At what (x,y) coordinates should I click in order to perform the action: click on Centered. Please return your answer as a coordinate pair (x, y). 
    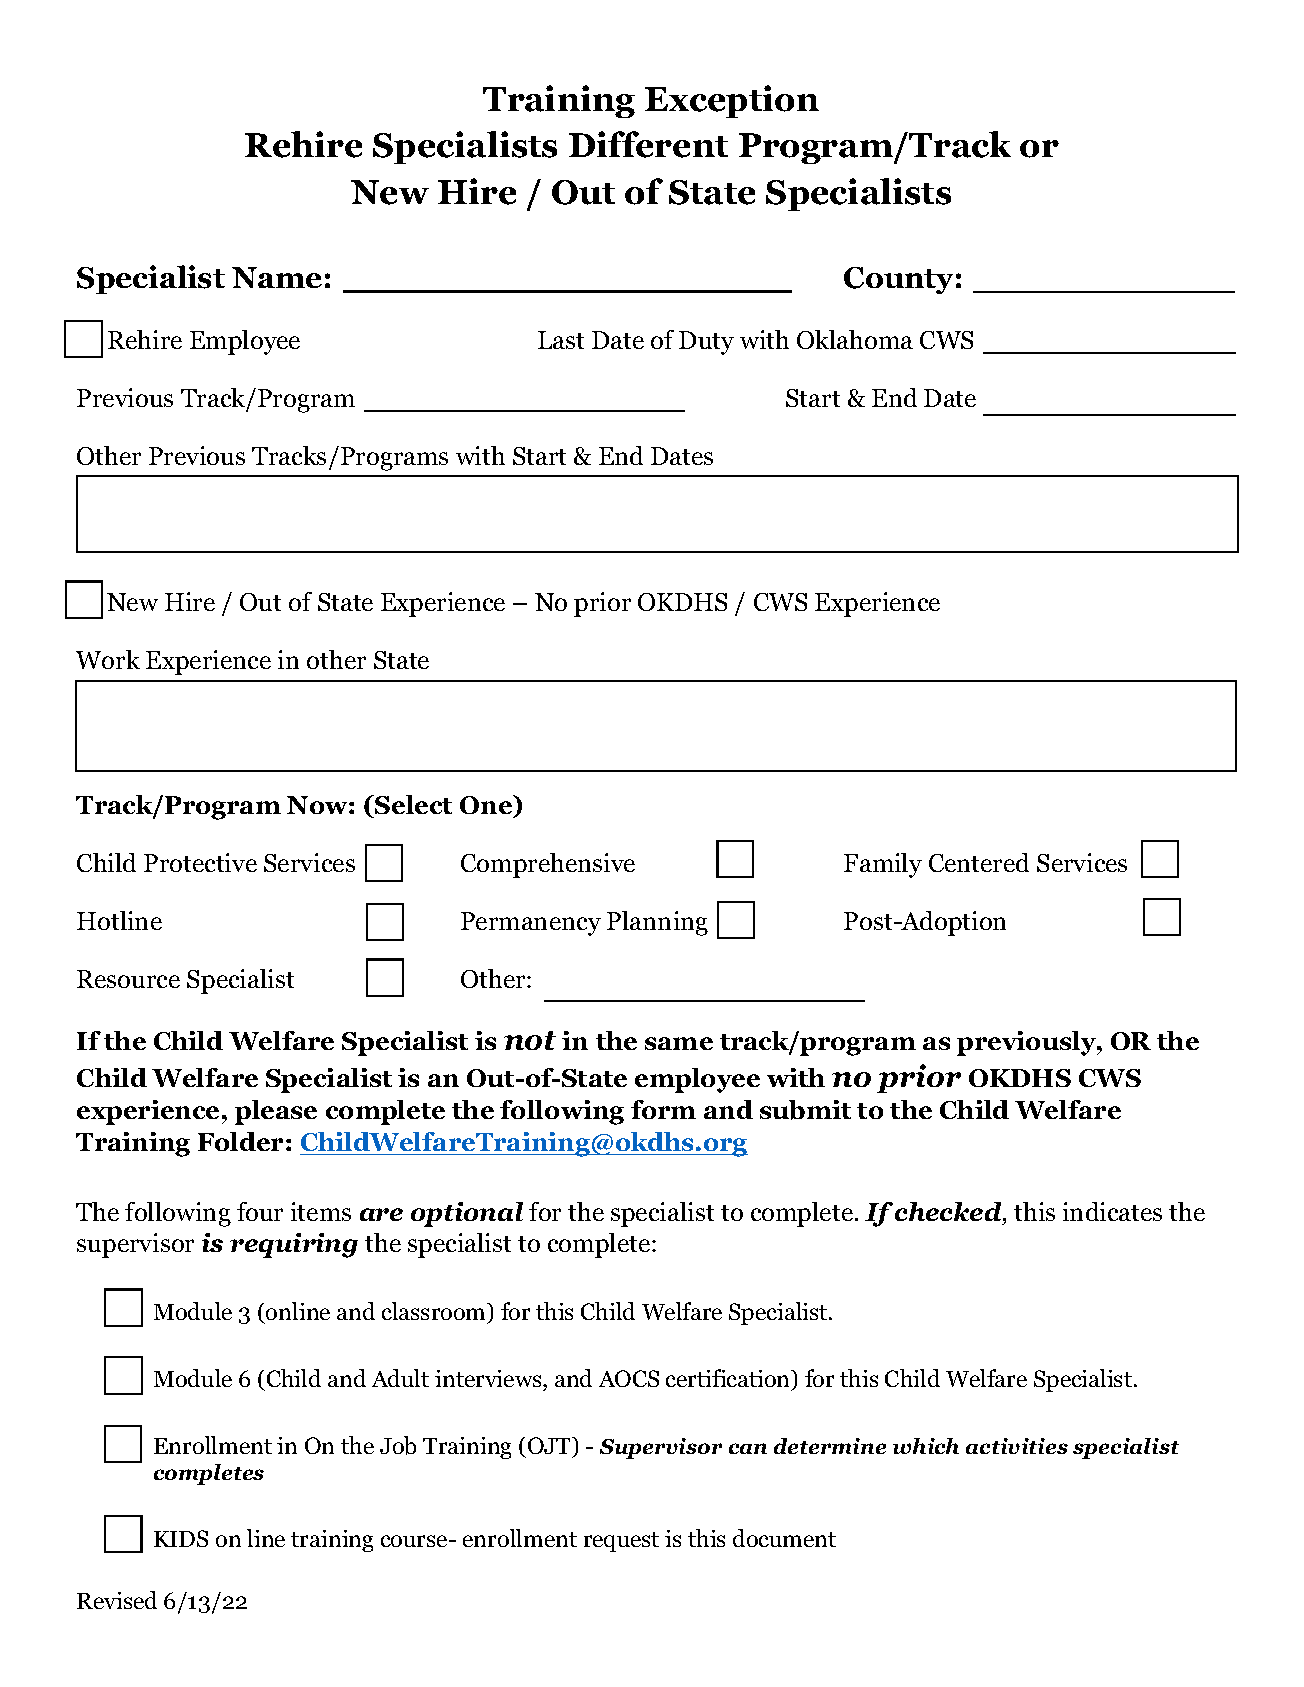
    Looking at the image, I should click on (979, 862).
